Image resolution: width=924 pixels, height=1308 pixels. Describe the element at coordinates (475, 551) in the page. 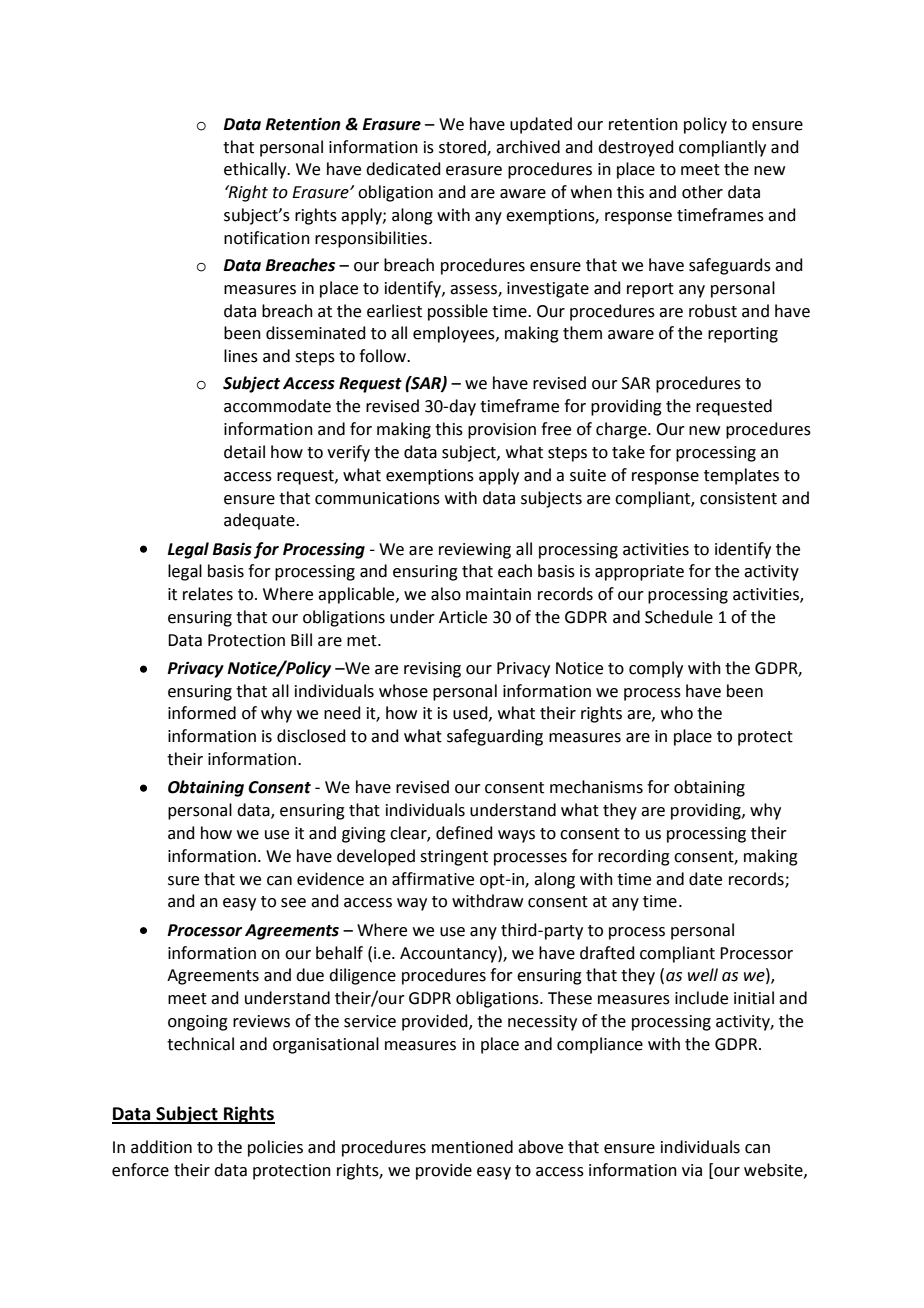

I see `reviewing` at that location.
